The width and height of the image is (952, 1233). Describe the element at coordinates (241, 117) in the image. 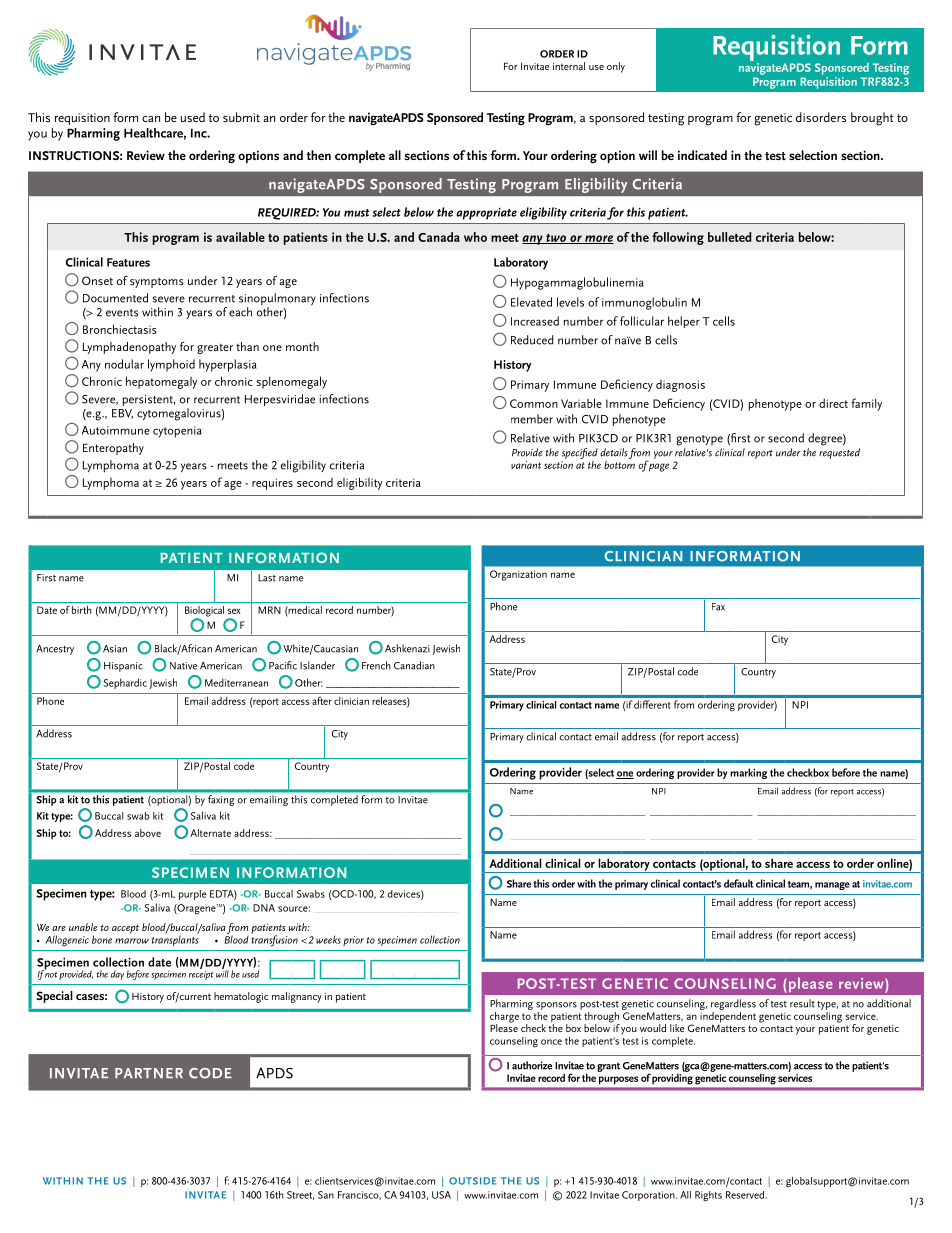

I see `submit` at that location.
